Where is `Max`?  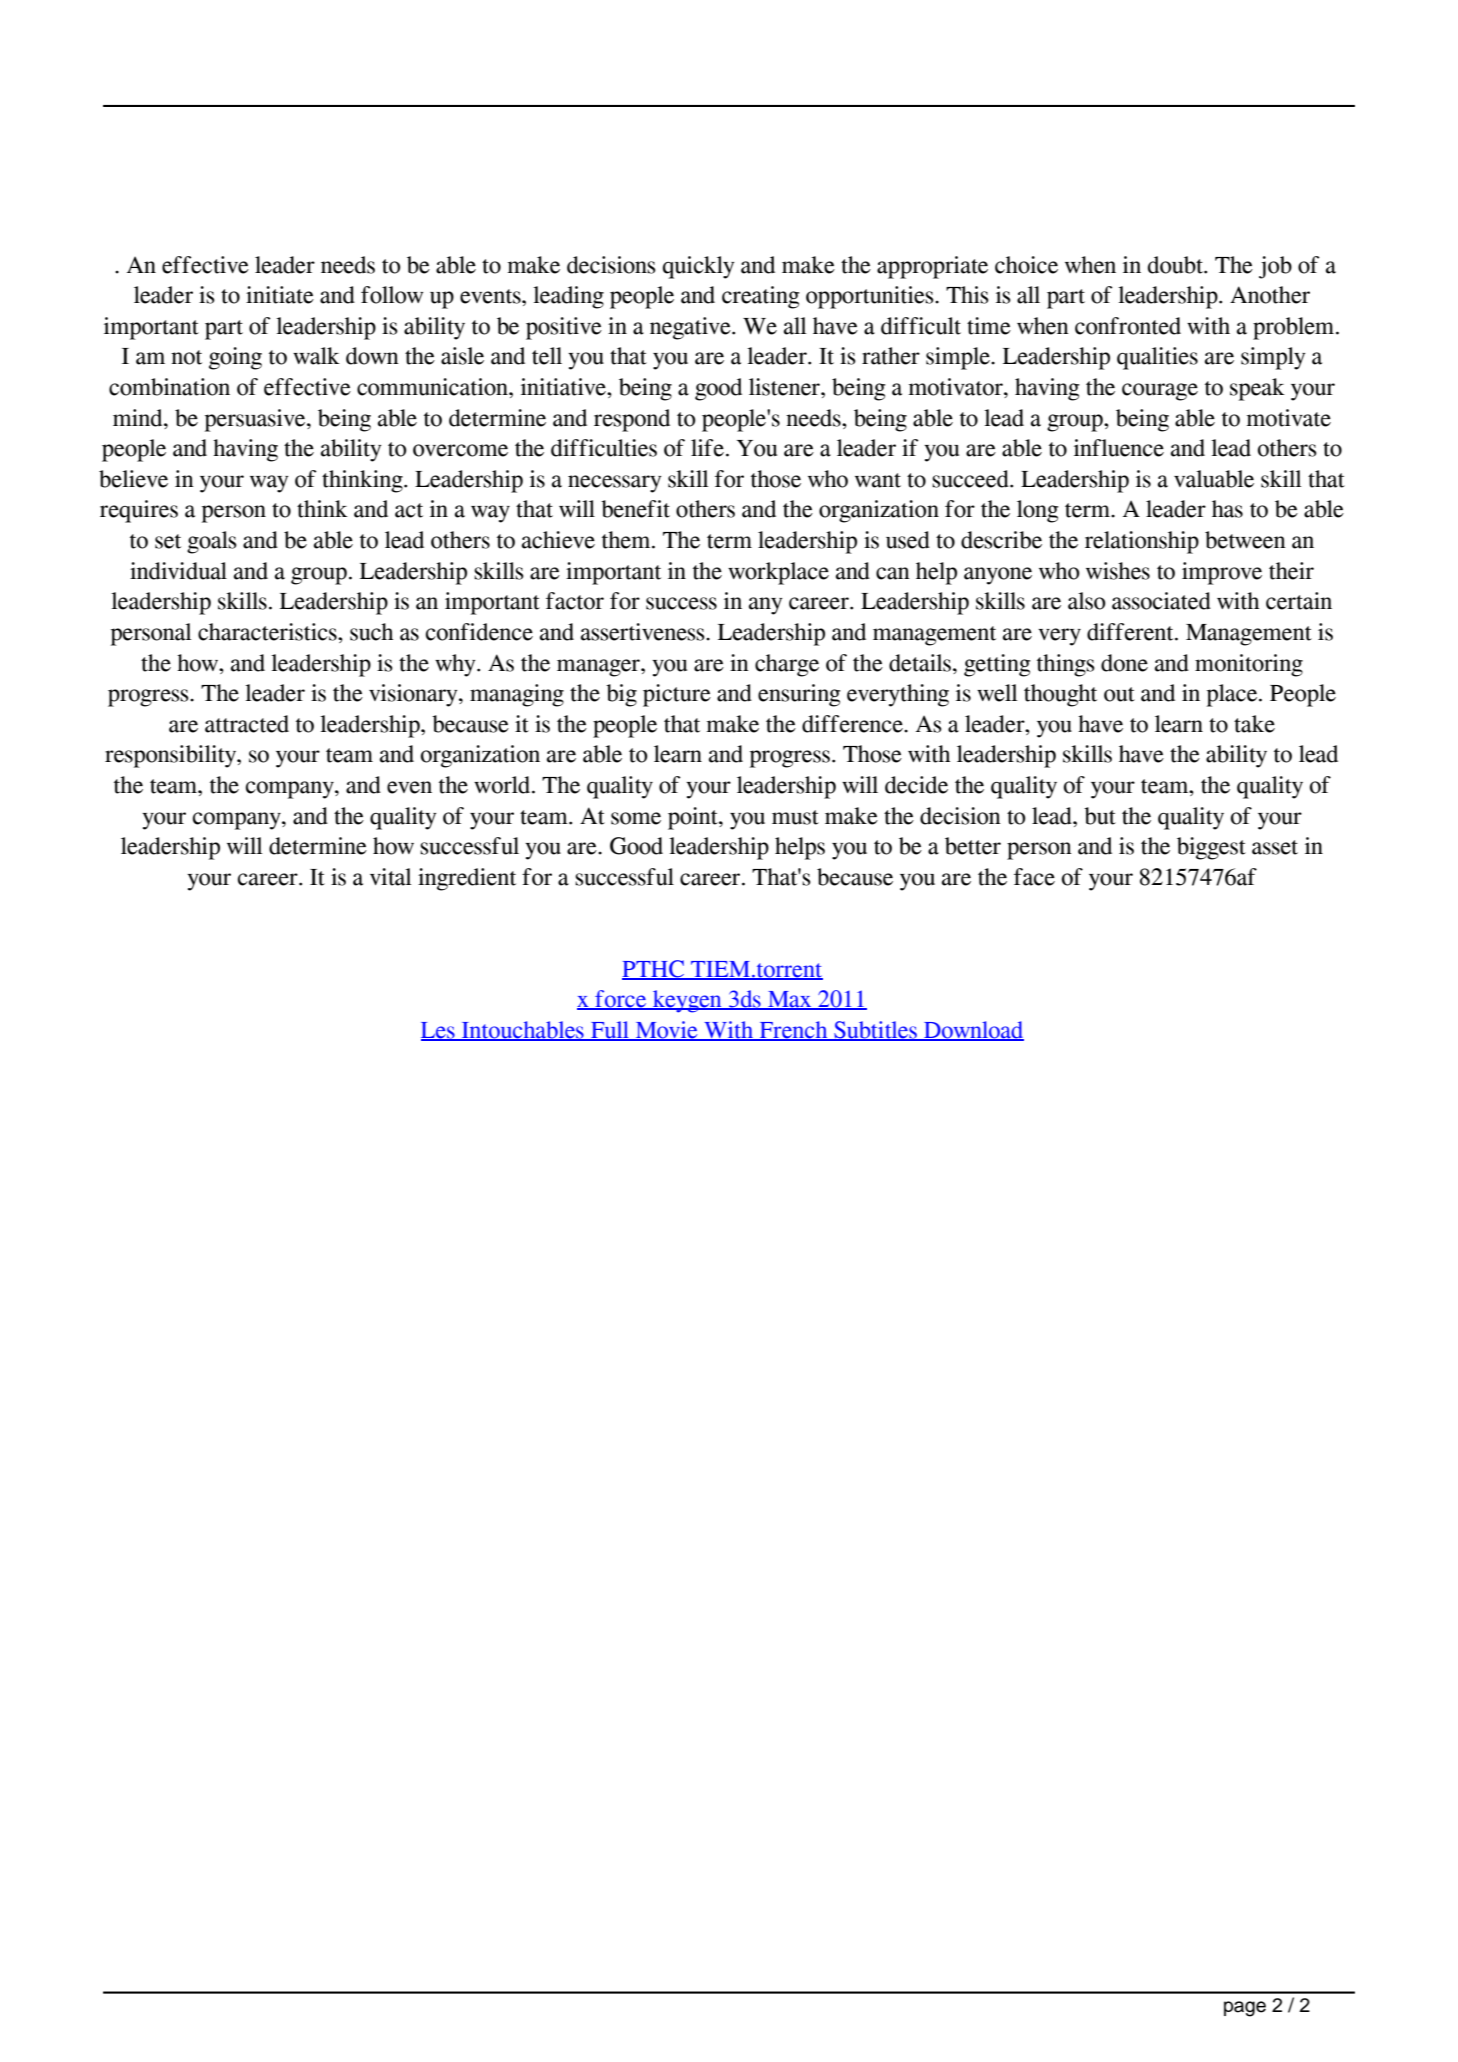 Max is located at coordinates (790, 1000).
